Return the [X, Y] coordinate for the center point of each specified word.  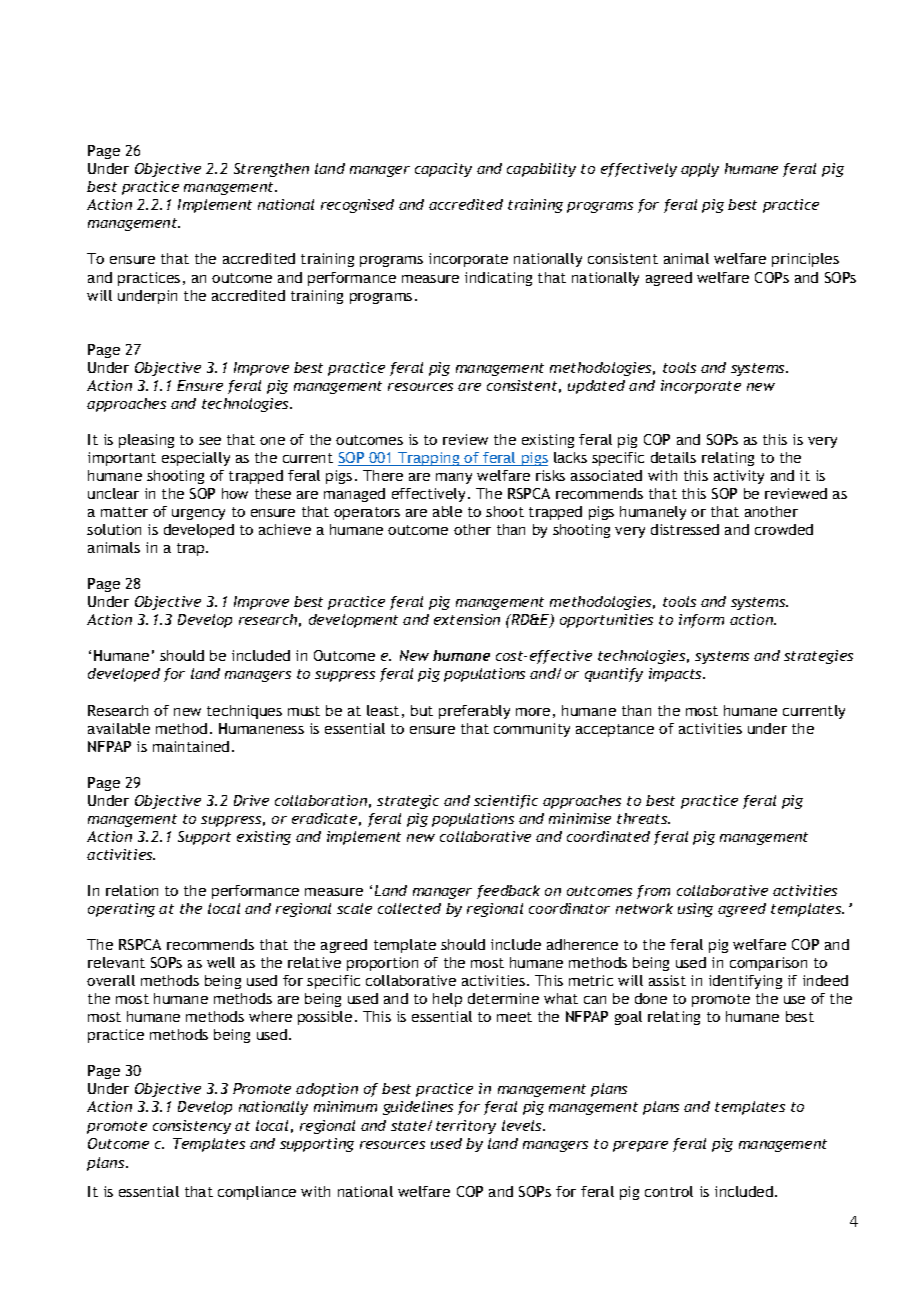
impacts [677, 675]
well [221, 962]
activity [739, 477]
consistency [192, 1127]
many [454, 478]
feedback [508, 892]
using [695, 910]
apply [700, 170]
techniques [244, 712]
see [210, 441]
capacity [443, 170]
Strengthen [271, 170]
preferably [474, 712]
